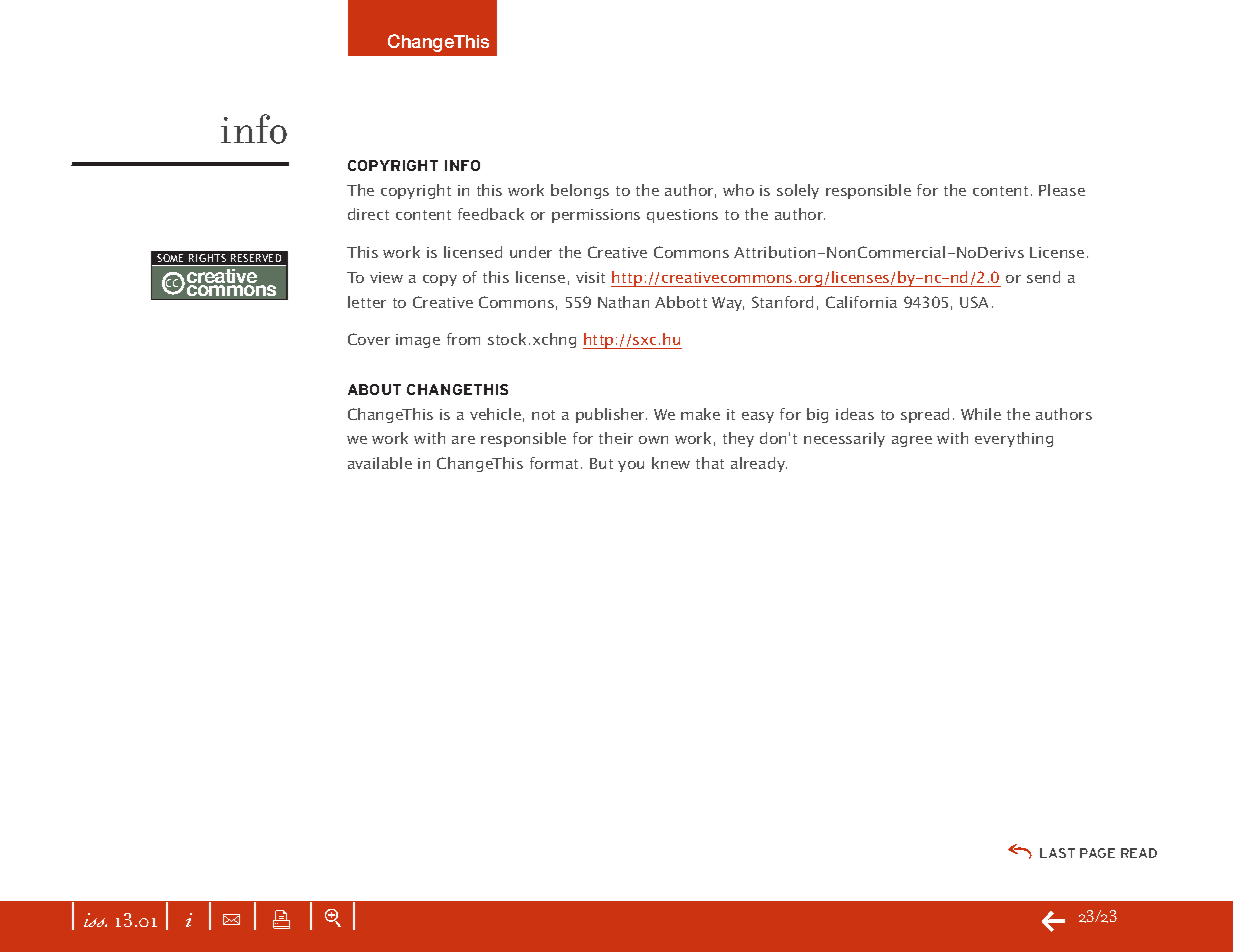 The height and width of the screenshot is (952, 1233). Describe the element at coordinates (700, 414) in the screenshot. I see `make` at that location.
